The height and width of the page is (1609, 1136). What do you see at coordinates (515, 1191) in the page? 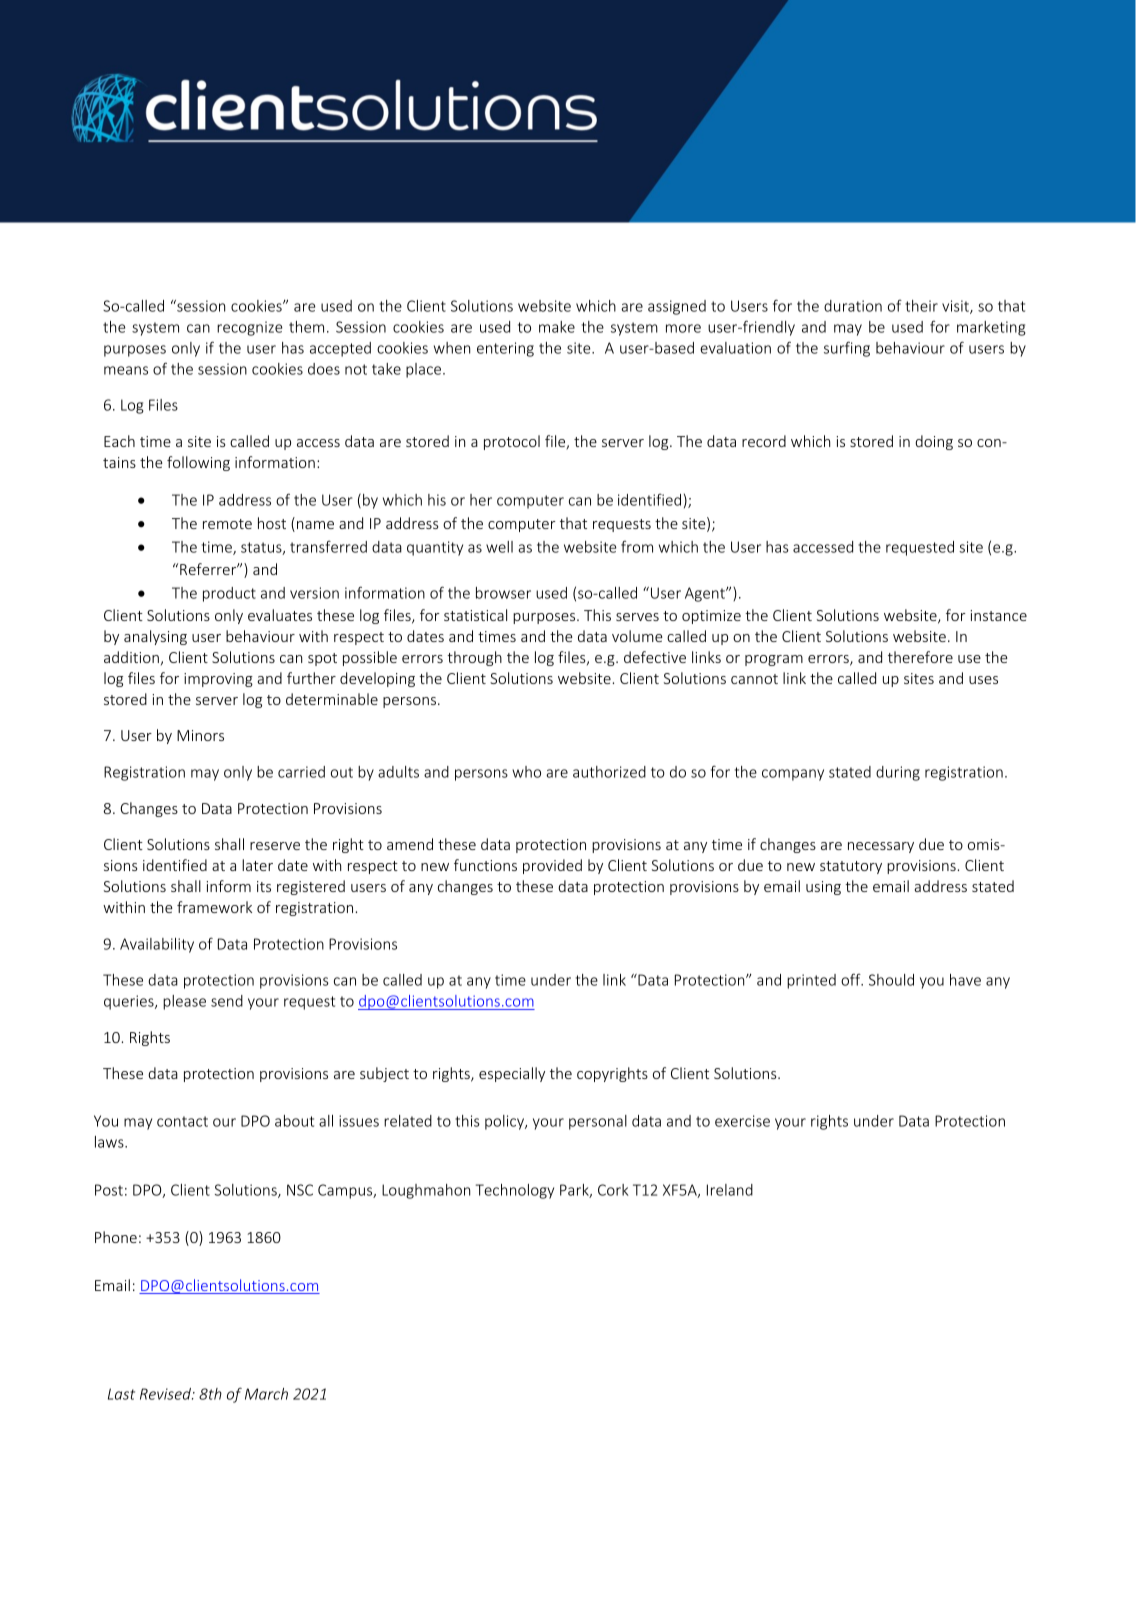
I see `Technology` at bounding box center [515, 1191].
